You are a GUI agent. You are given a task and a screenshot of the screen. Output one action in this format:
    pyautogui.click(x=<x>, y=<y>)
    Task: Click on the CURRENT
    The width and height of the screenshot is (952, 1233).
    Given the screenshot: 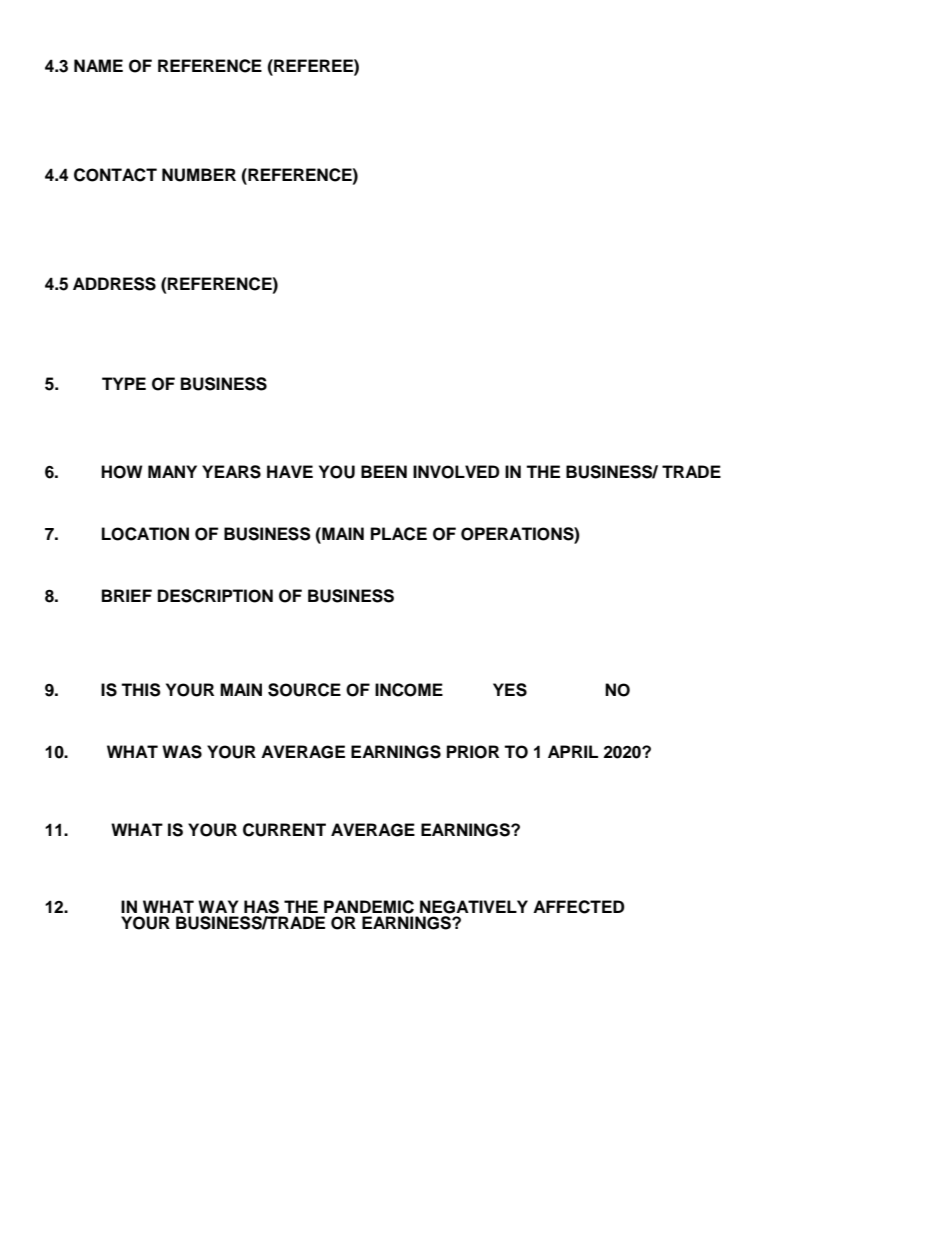 What is the action you would take?
    pyautogui.click(x=284, y=830)
